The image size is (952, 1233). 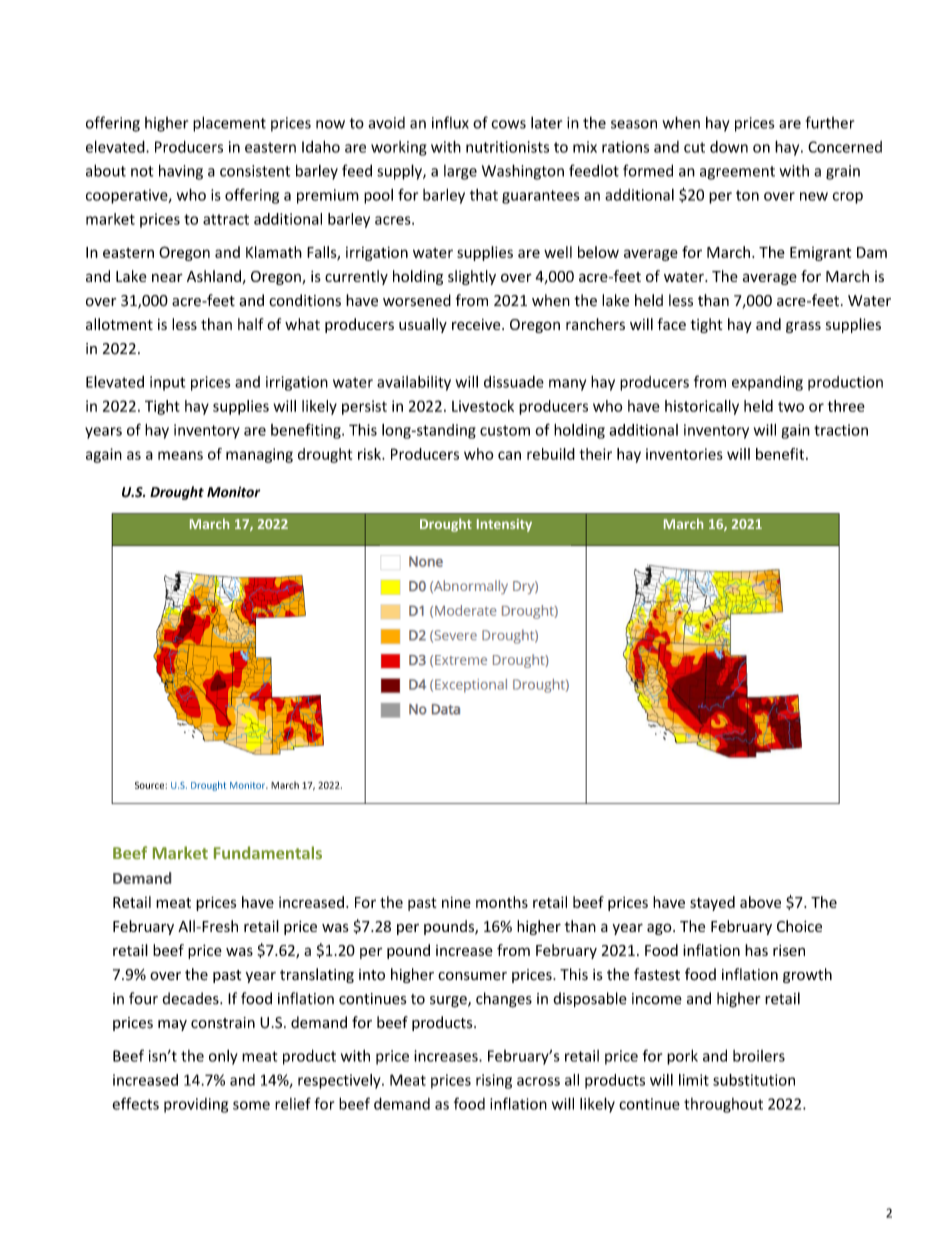 What do you see at coordinates (494, 1081) in the page?
I see `rising` at bounding box center [494, 1081].
